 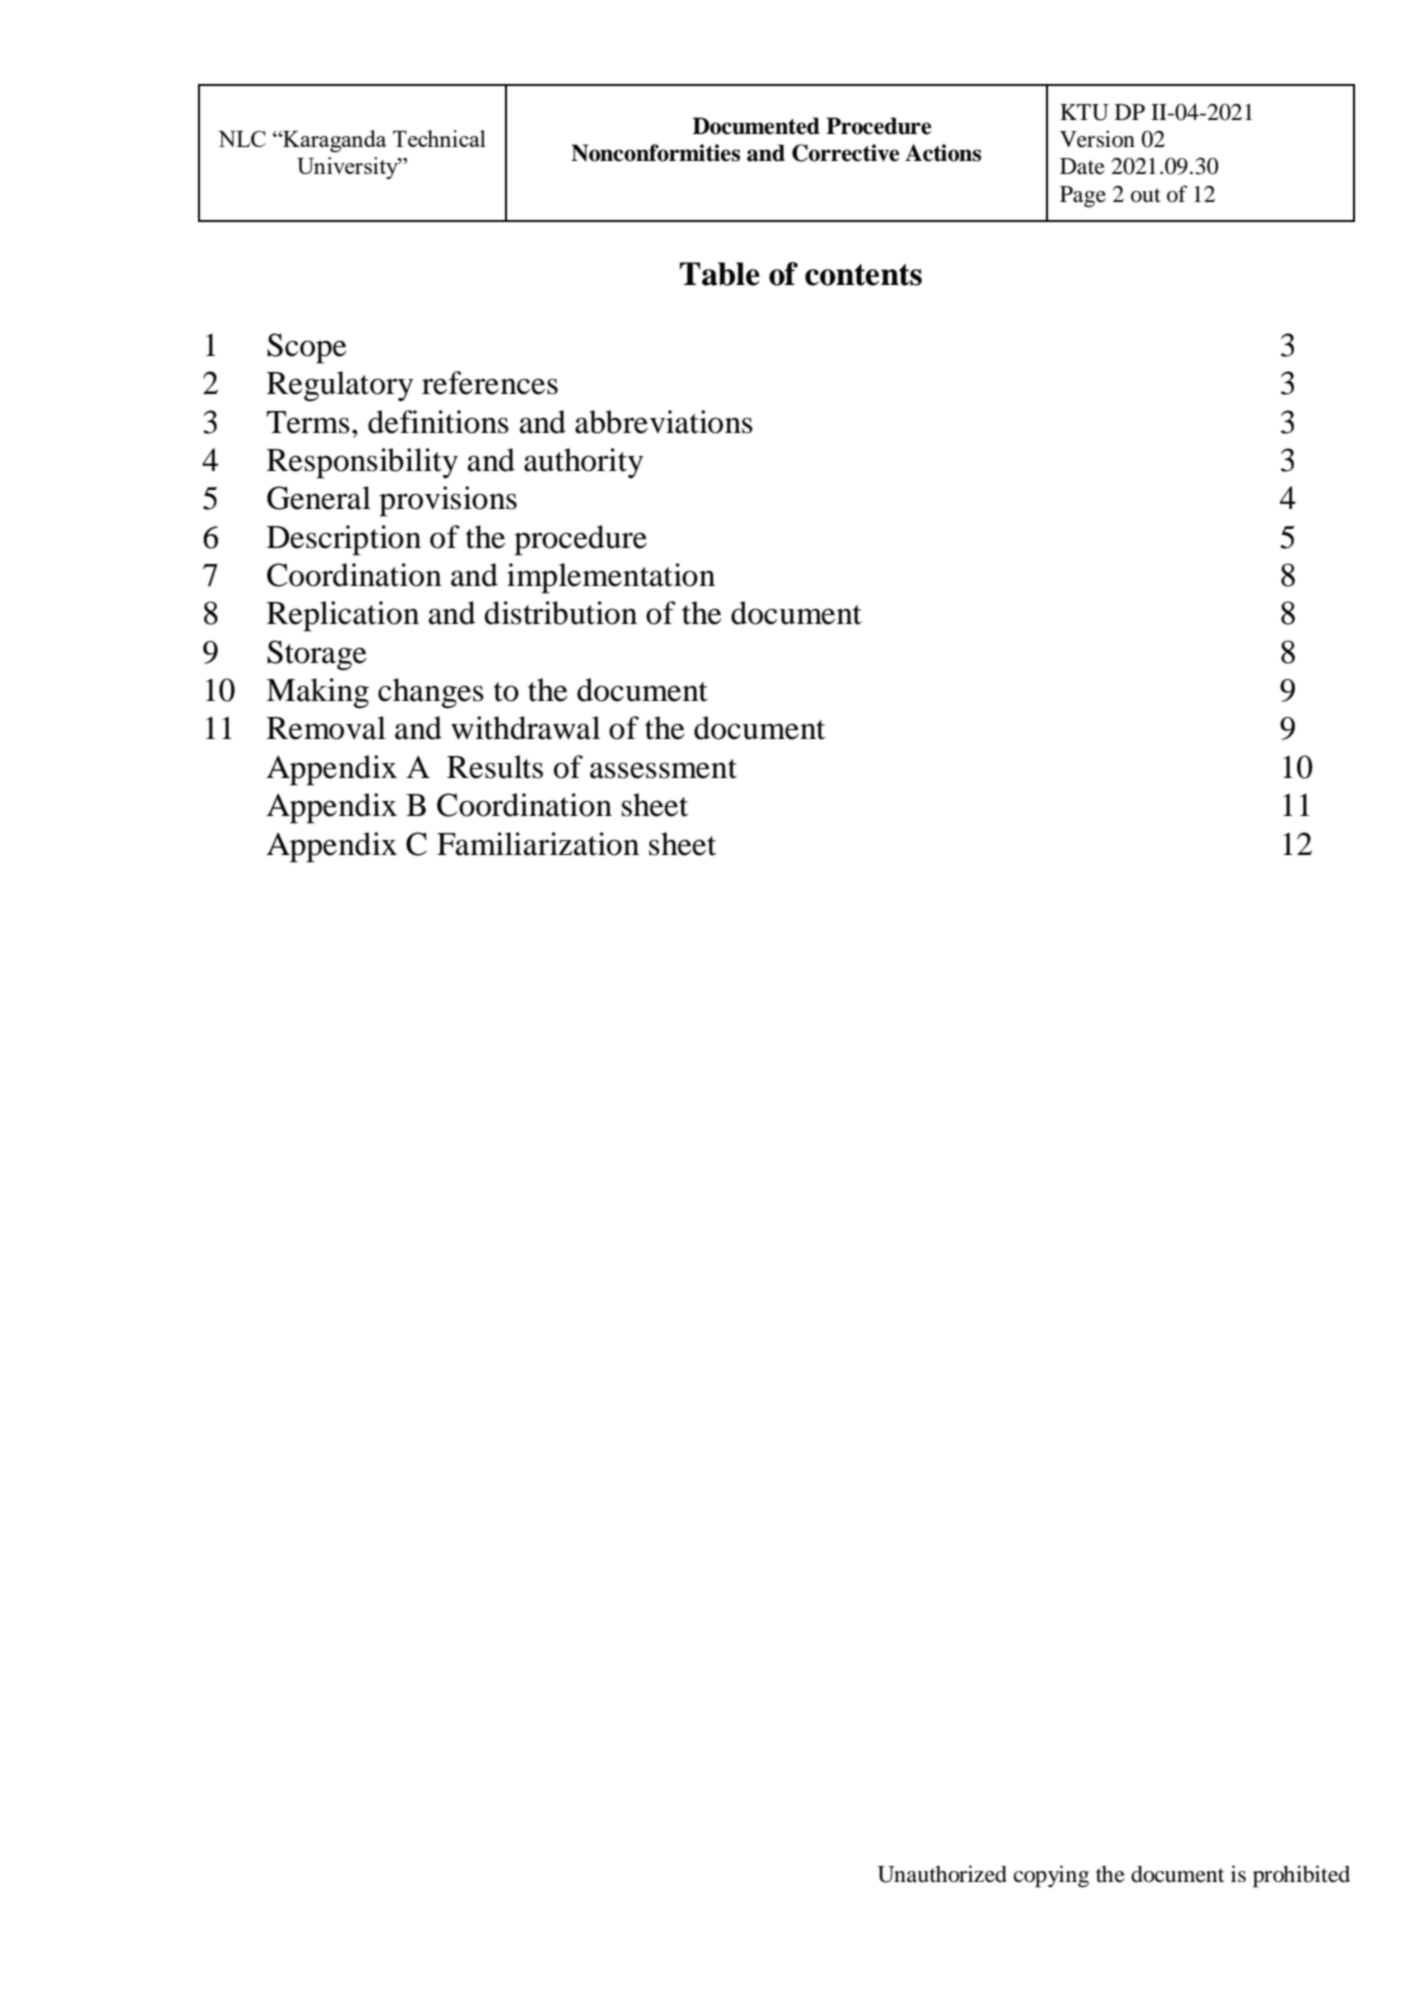 I want to click on prohibited, so click(x=1301, y=1876).
